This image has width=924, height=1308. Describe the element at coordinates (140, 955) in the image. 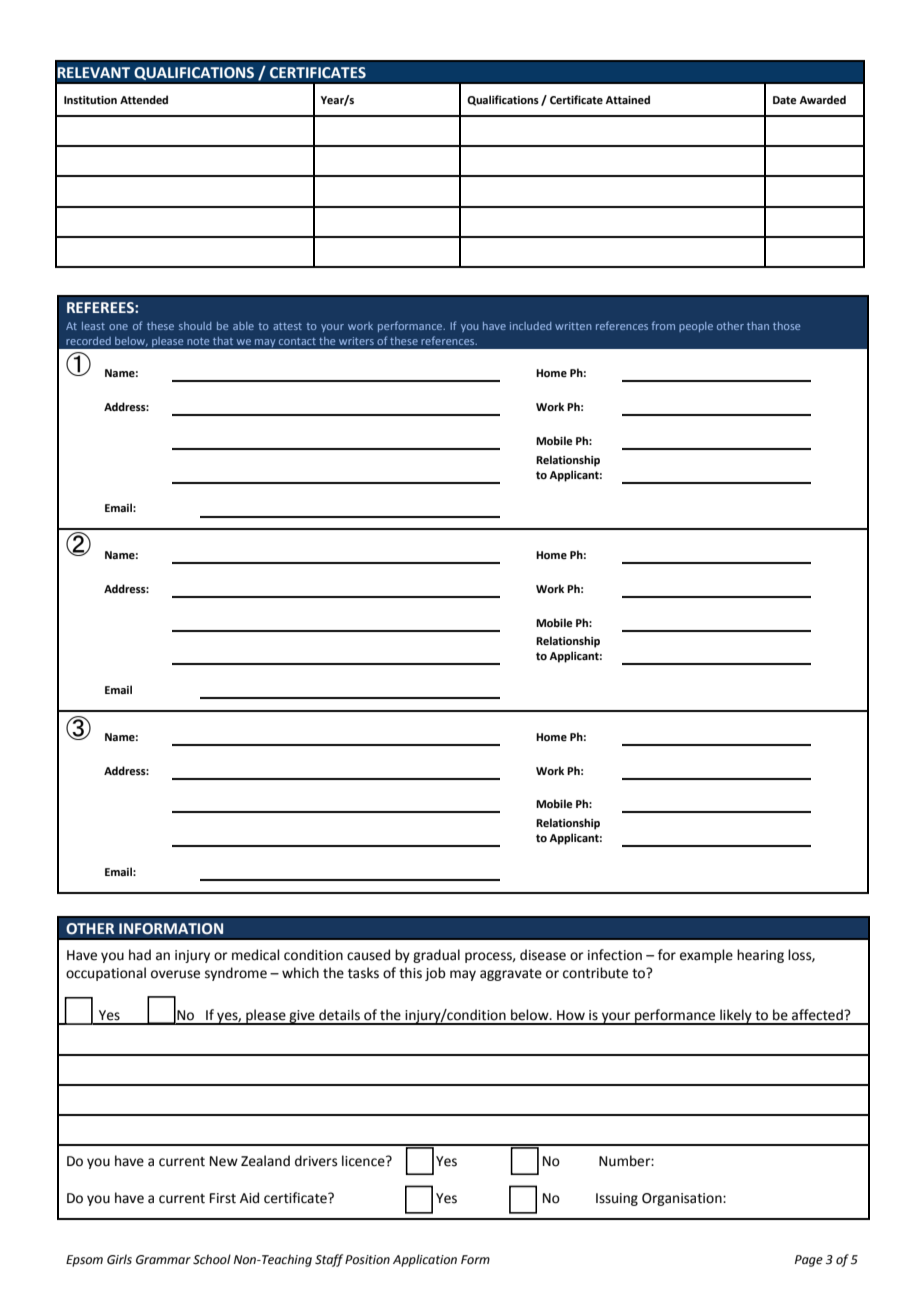

I see `had` at that location.
